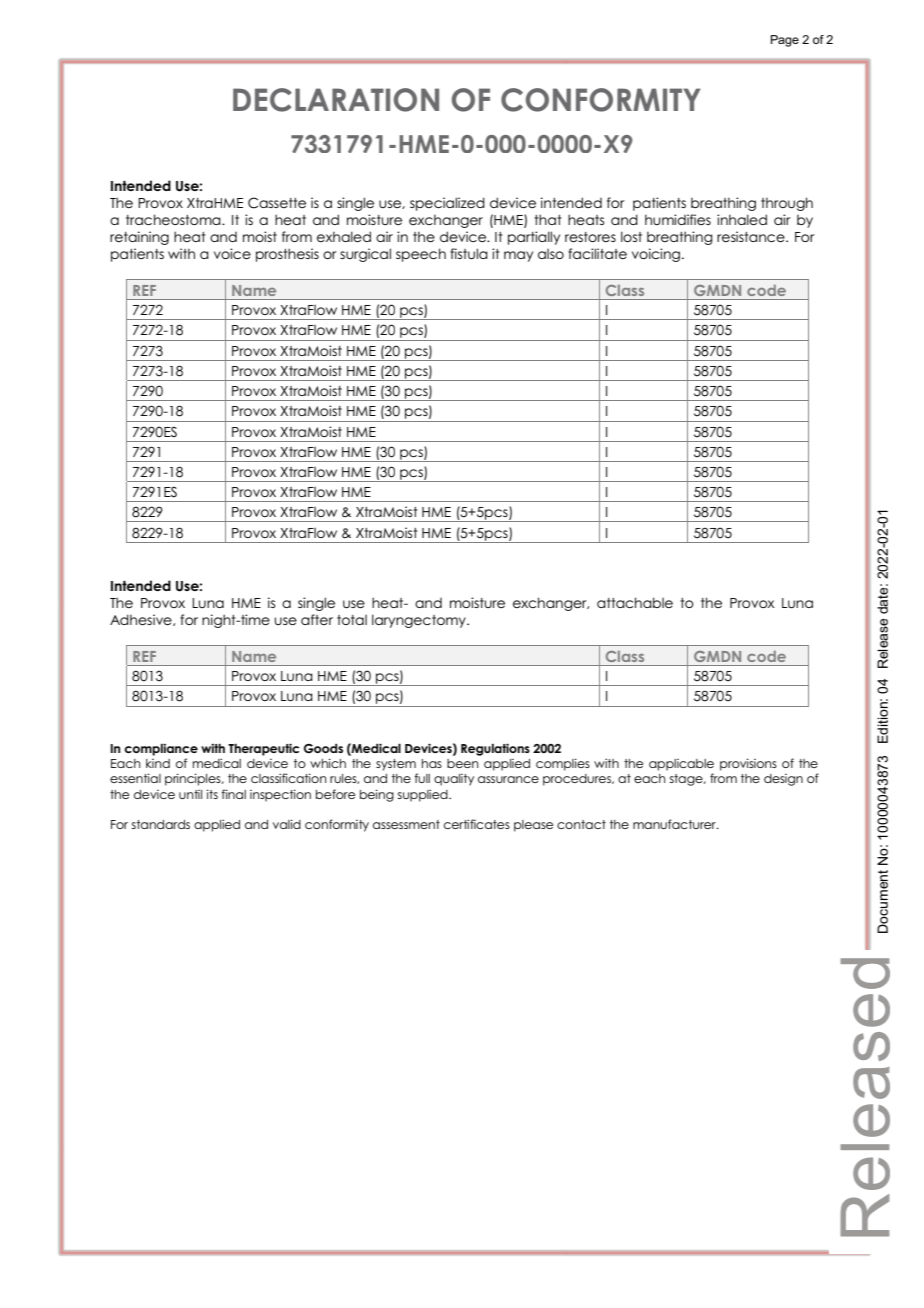  What do you see at coordinates (232, 253) in the image?
I see `voice` at bounding box center [232, 253].
